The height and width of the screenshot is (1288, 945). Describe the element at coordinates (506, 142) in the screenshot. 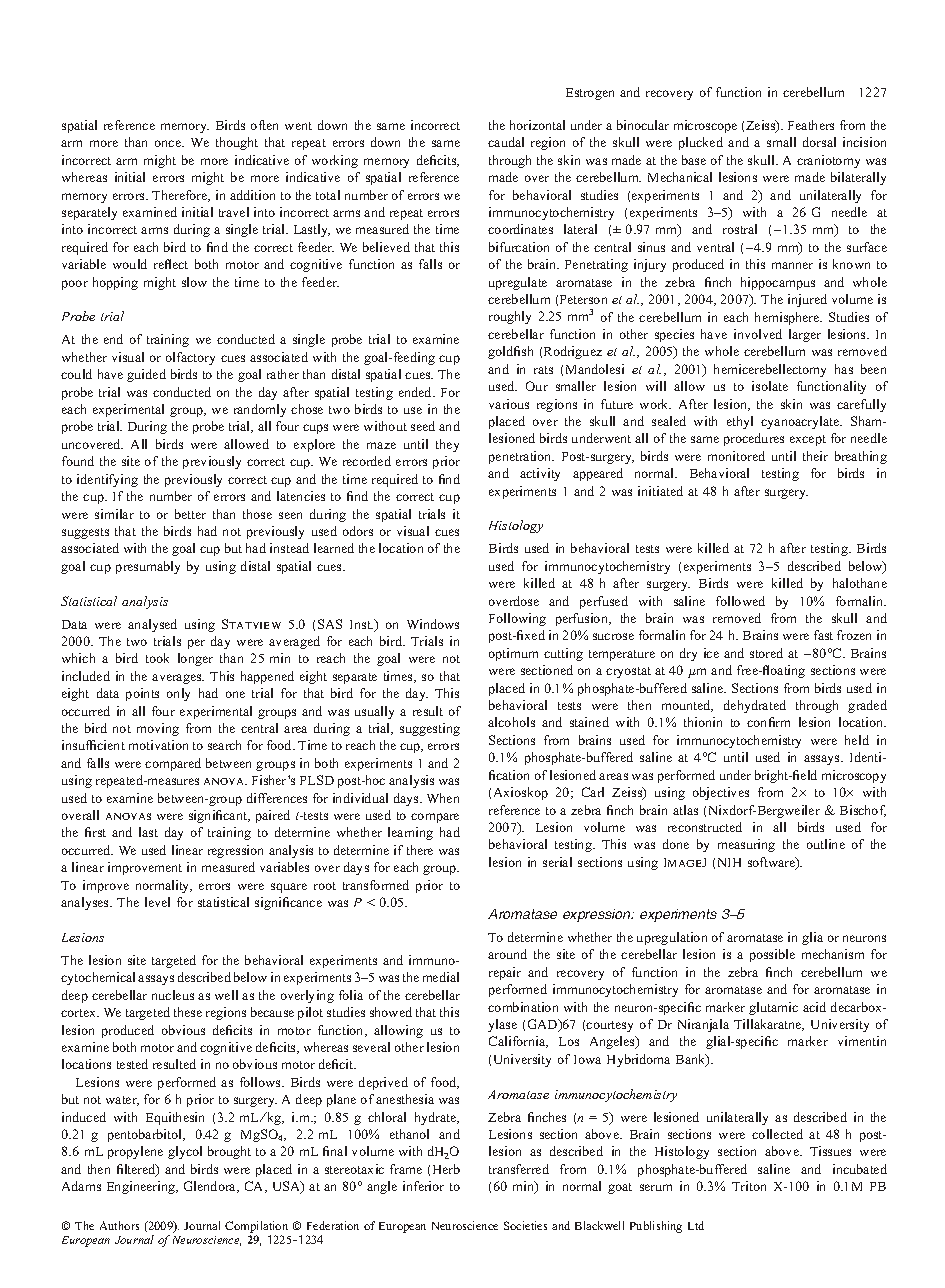

I see `caudal` at that location.
